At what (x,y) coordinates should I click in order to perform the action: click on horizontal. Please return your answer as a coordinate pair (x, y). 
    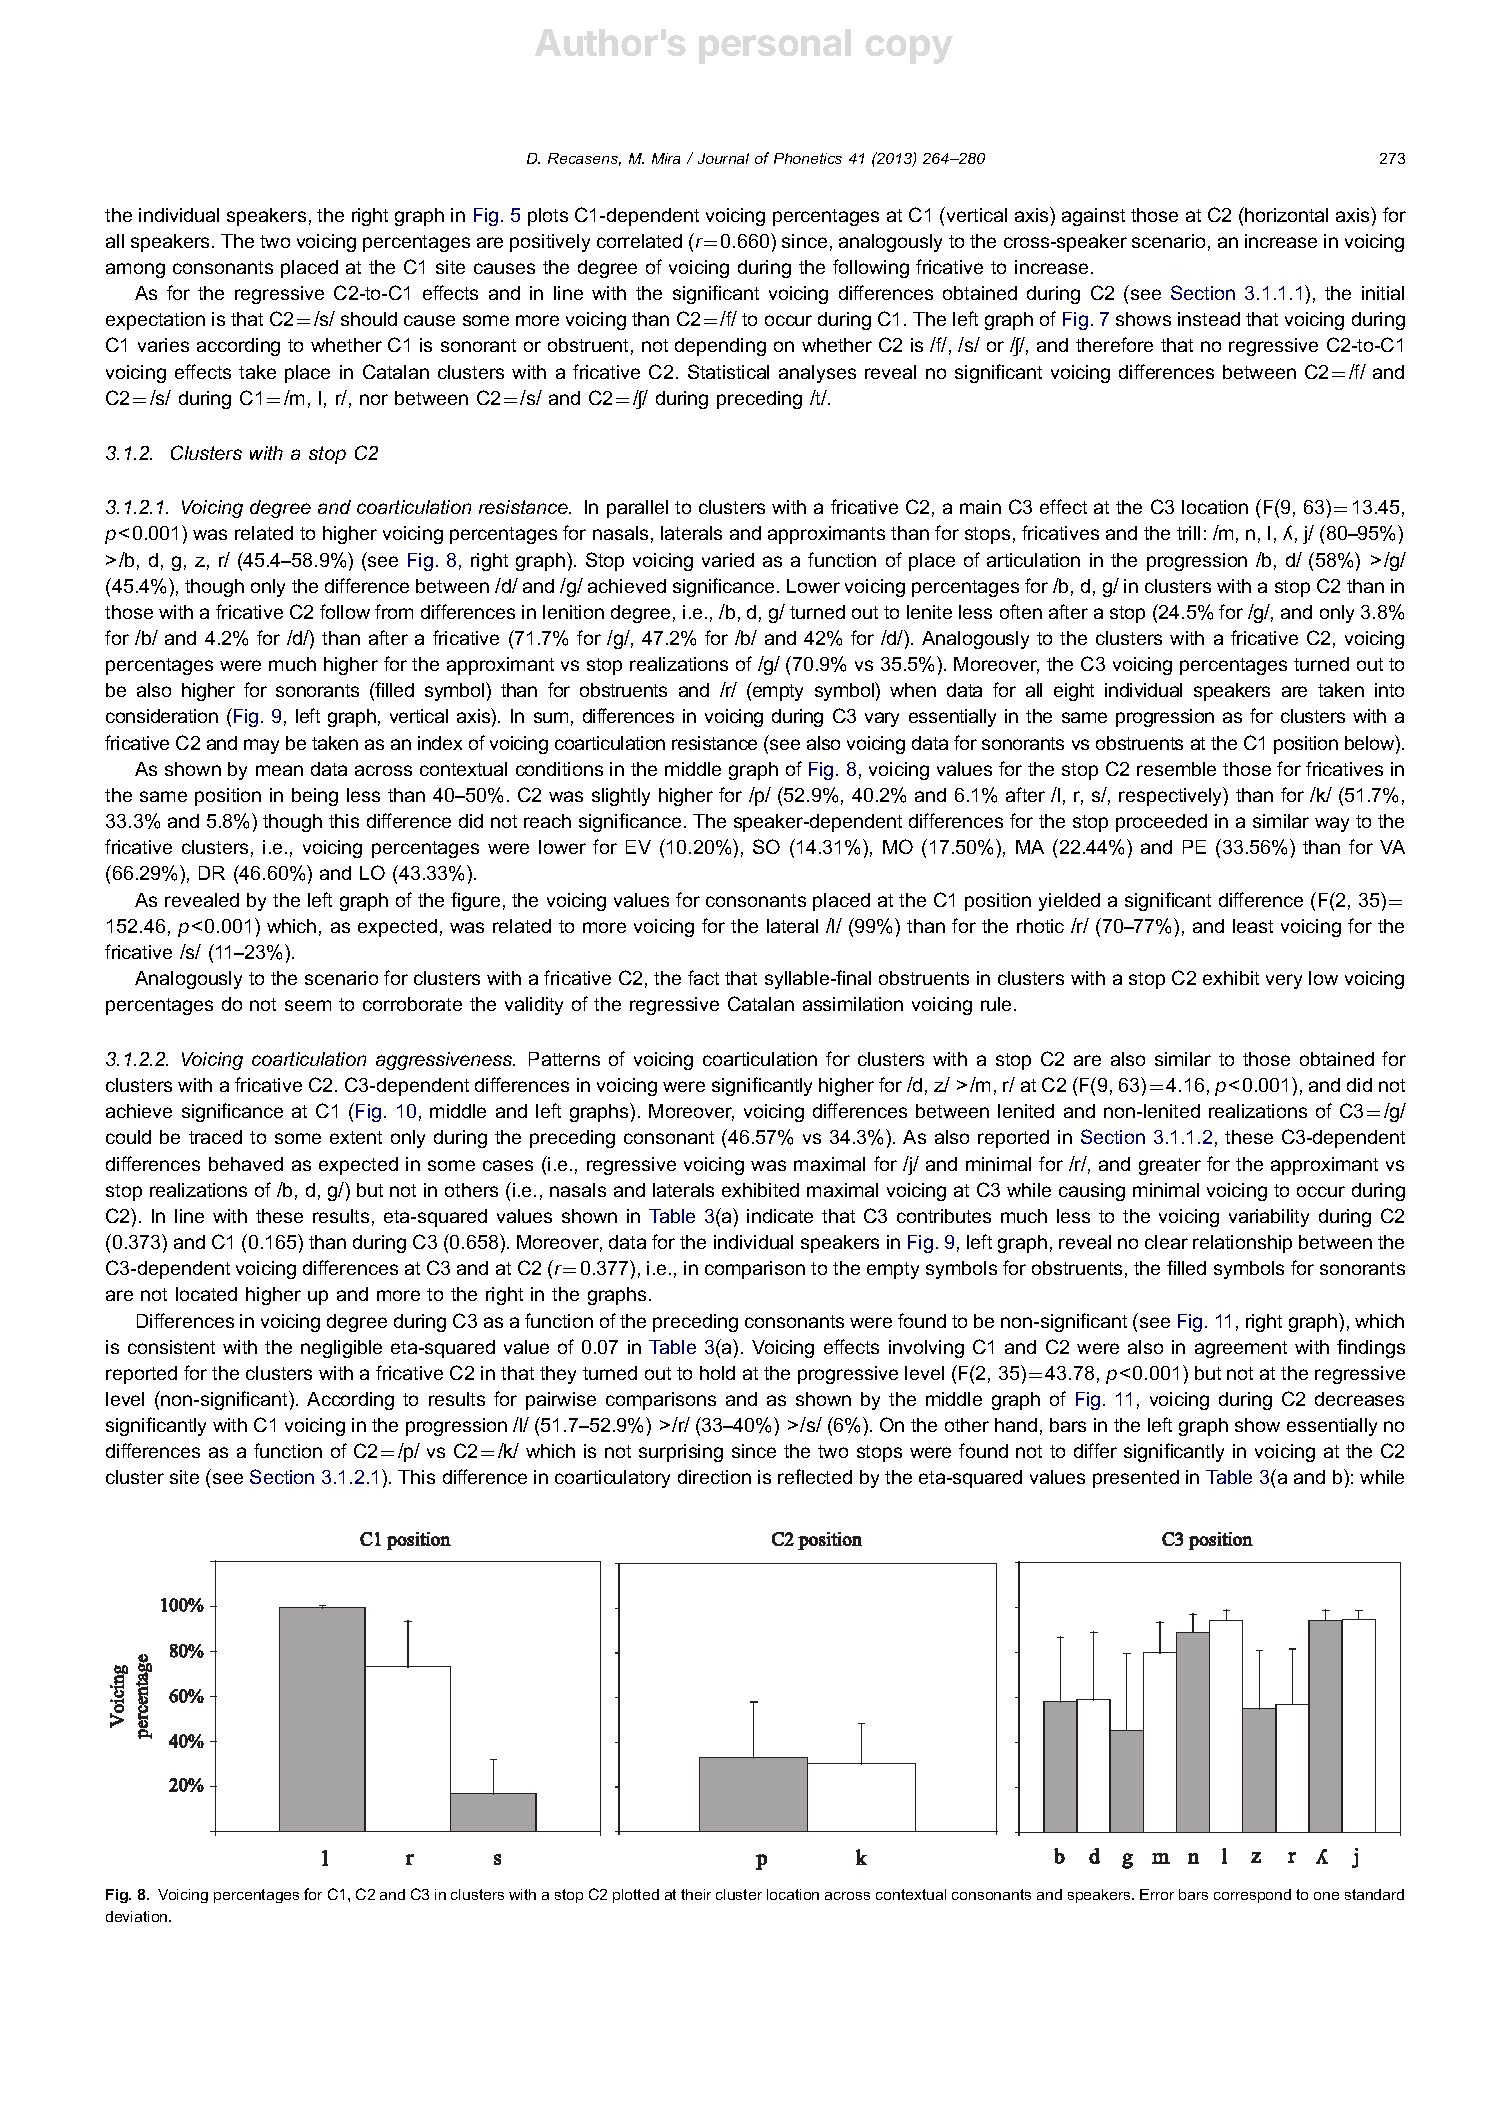
    Looking at the image, I should click on (1286, 215).
